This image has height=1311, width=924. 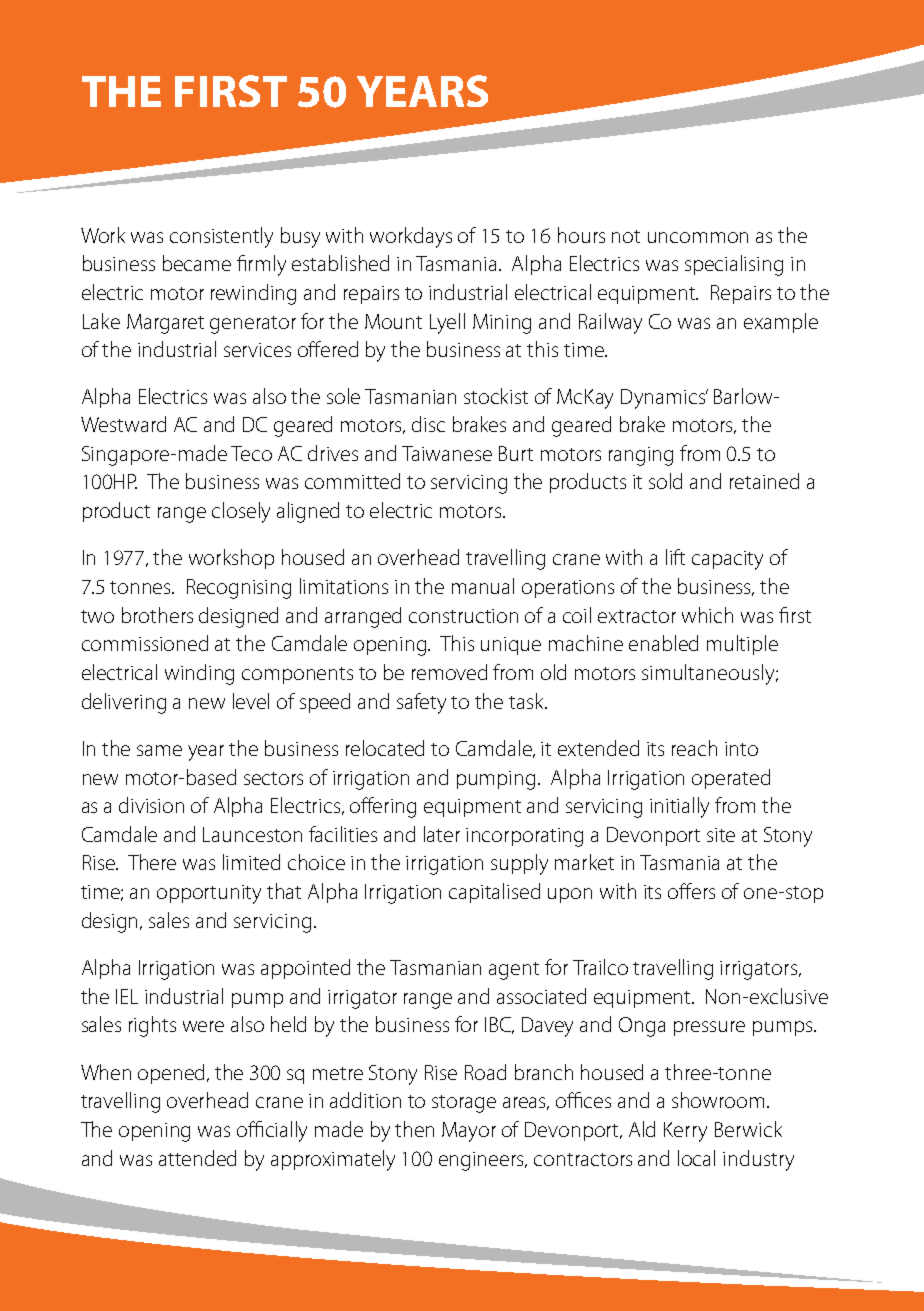 I want to click on There, so click(x=152, y=862).
